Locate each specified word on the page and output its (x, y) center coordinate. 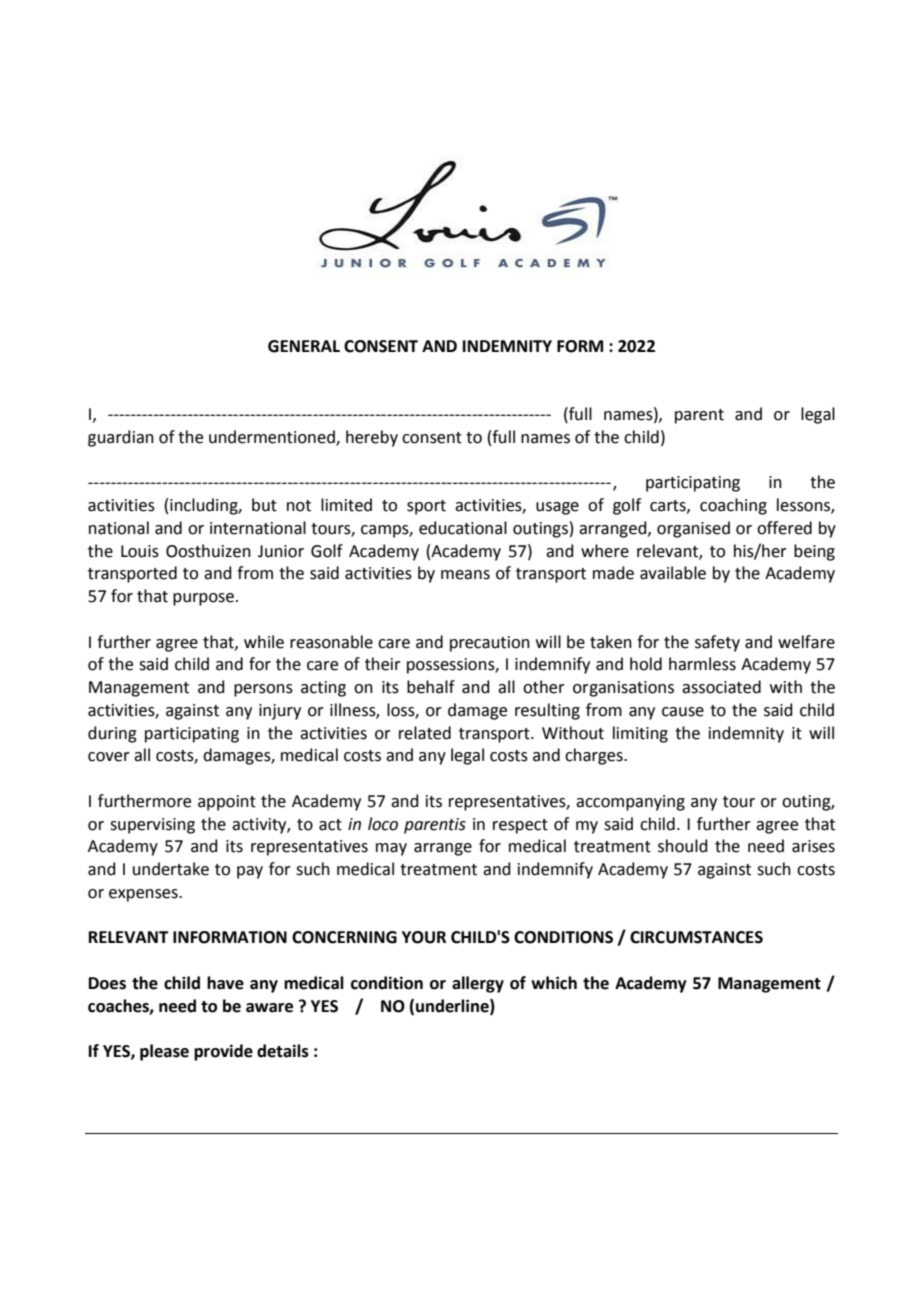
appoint (227, 803)
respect (520, 826)
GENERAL (304, 346)
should (683, 846)
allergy (478, 984)
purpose (203, 599)
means (465, 575)
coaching (733, 506)
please (164, 1052)
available (673, 573)
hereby (372, 438)
